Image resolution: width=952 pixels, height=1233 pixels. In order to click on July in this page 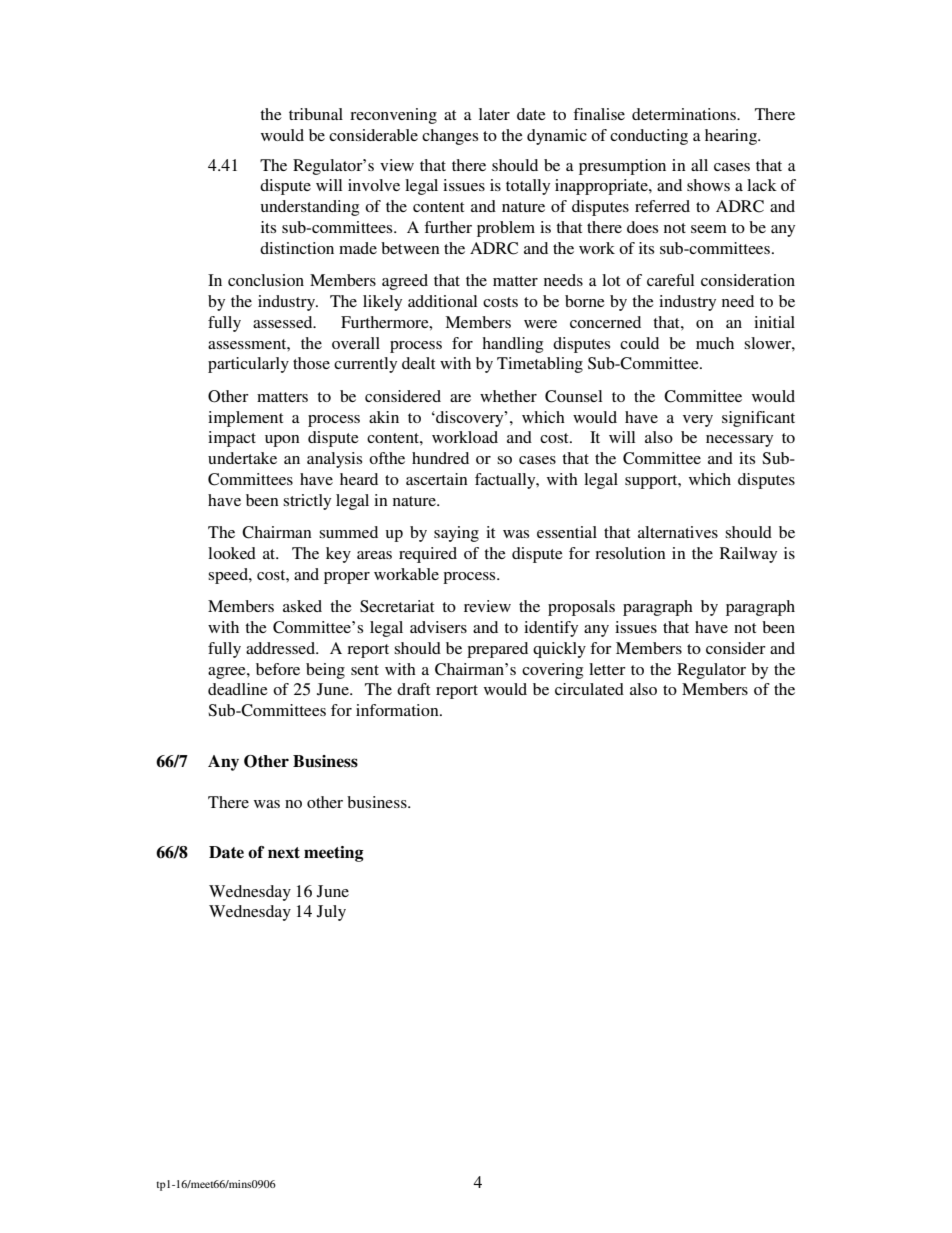, I will do `click(331, 913)`.
